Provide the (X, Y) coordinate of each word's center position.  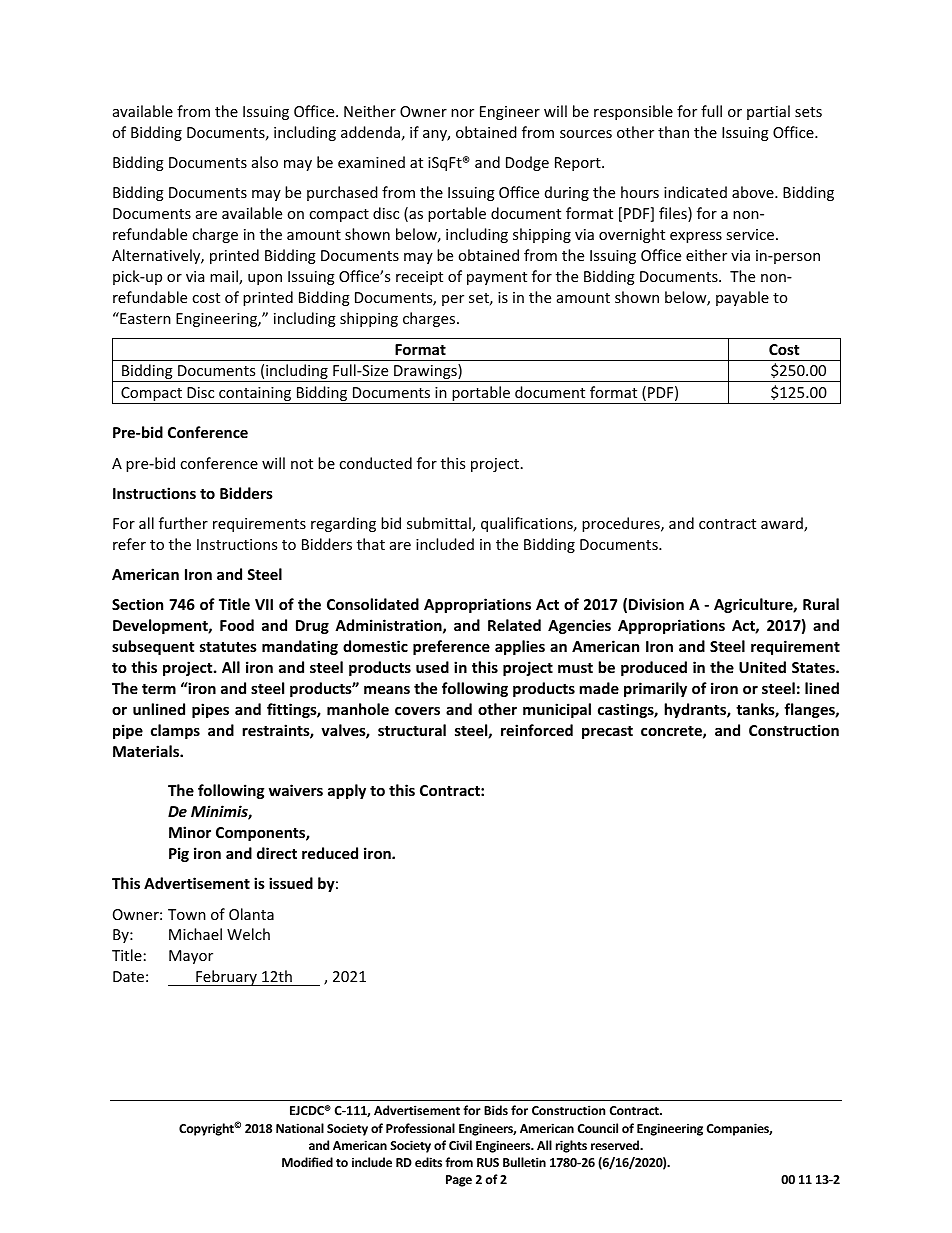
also (265, 162)
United (762, 667)
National (300, 1128)
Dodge (527, 163)
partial (768, 112)
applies (520, 647)
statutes (228, 647)
